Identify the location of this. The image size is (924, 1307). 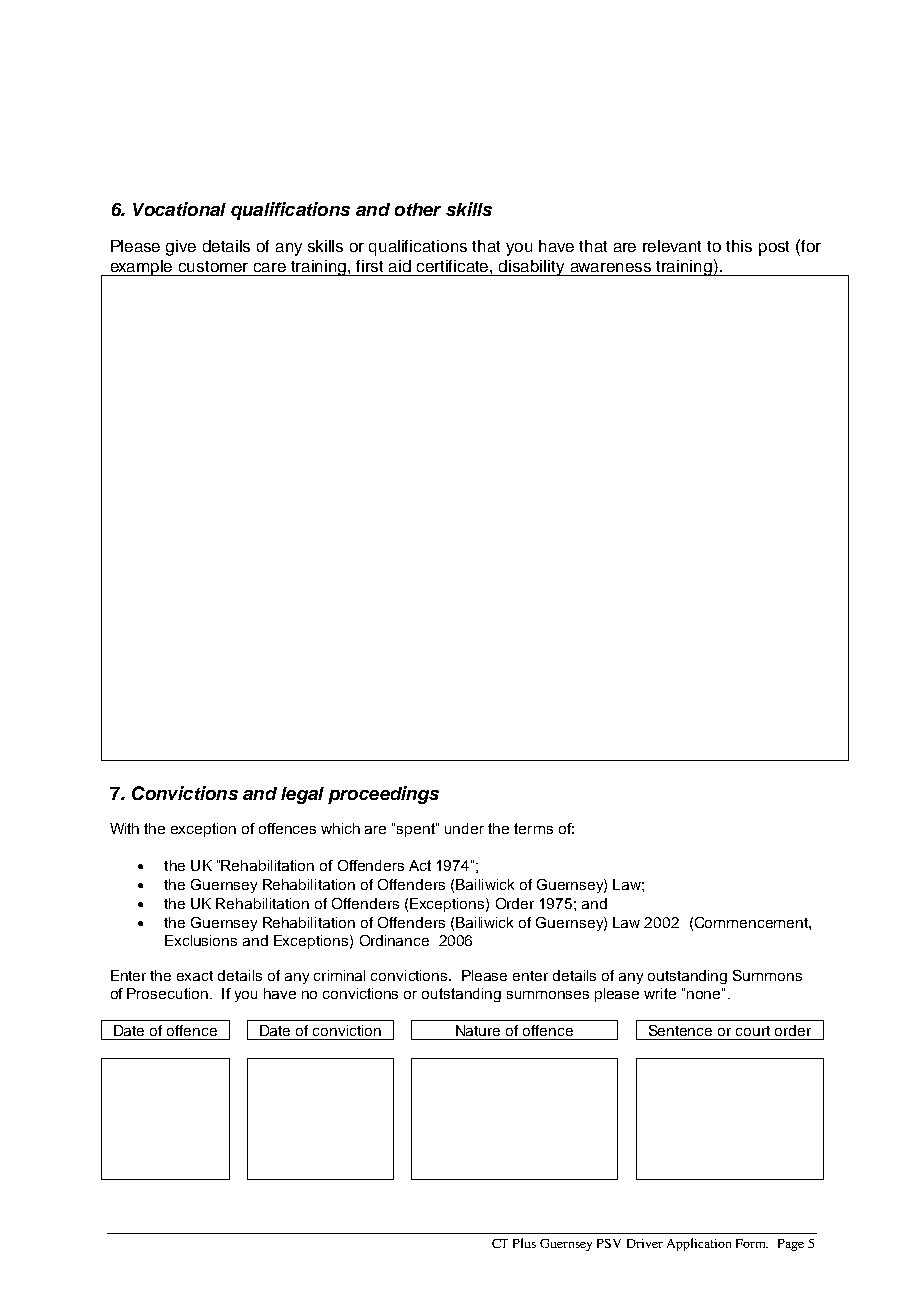
(739, 246).
